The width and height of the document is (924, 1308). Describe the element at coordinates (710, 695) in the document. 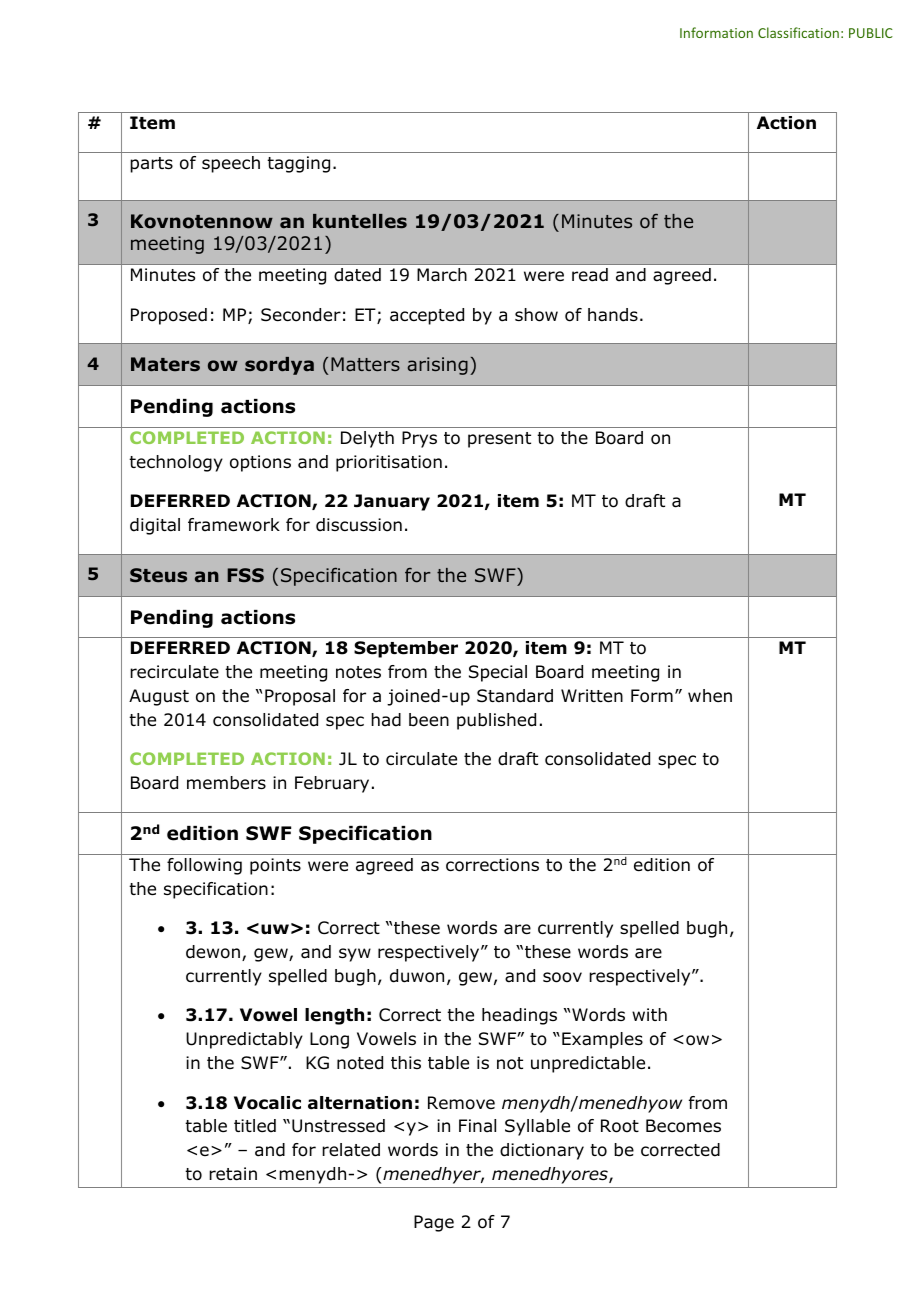

I see `when` at that location.
